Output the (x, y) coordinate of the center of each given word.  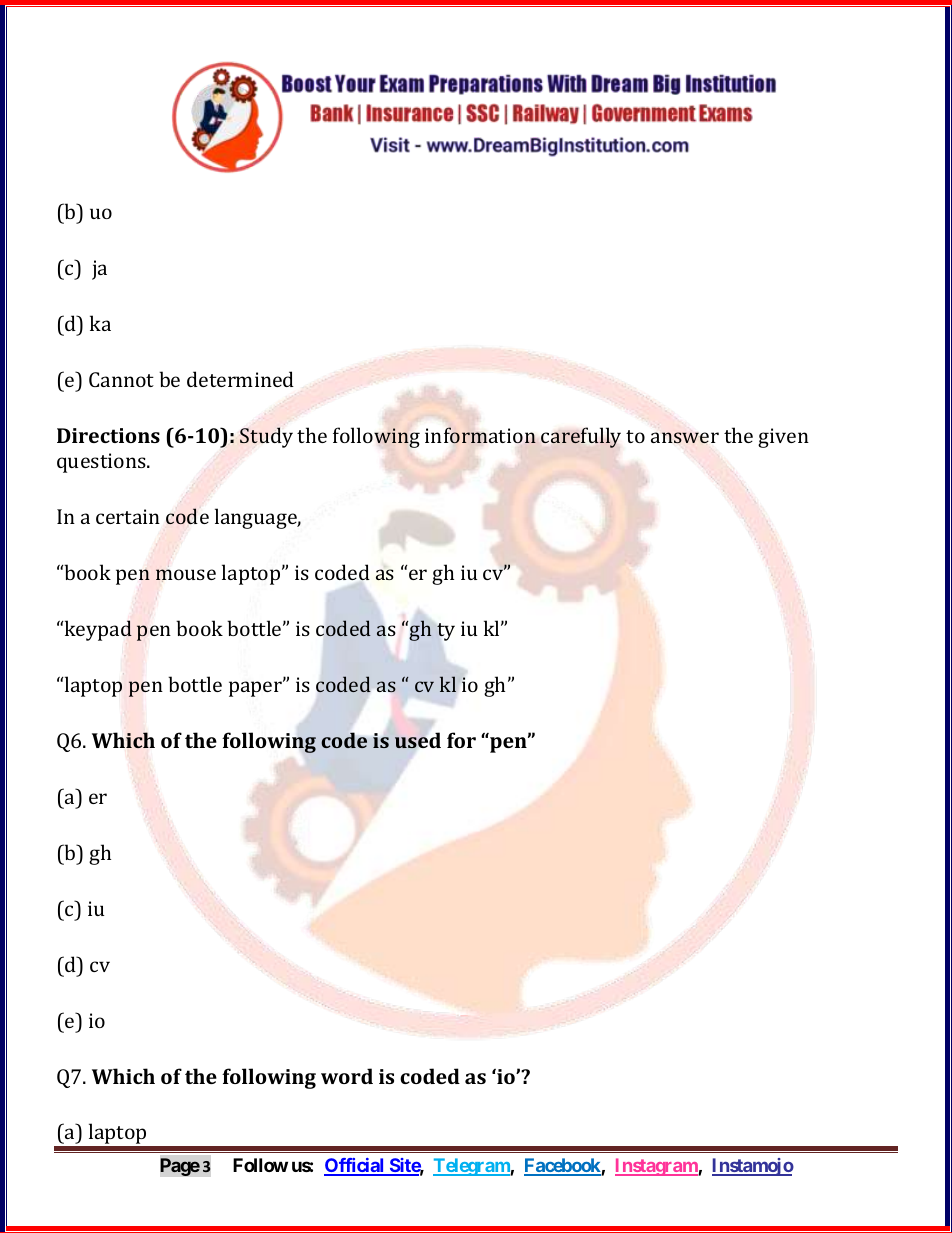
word (347, 1076)
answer (685, 437)
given (783, 438)
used (418, 740)
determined (240, 379)
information (480, 435)
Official (355, 1166)
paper (257, 688)
